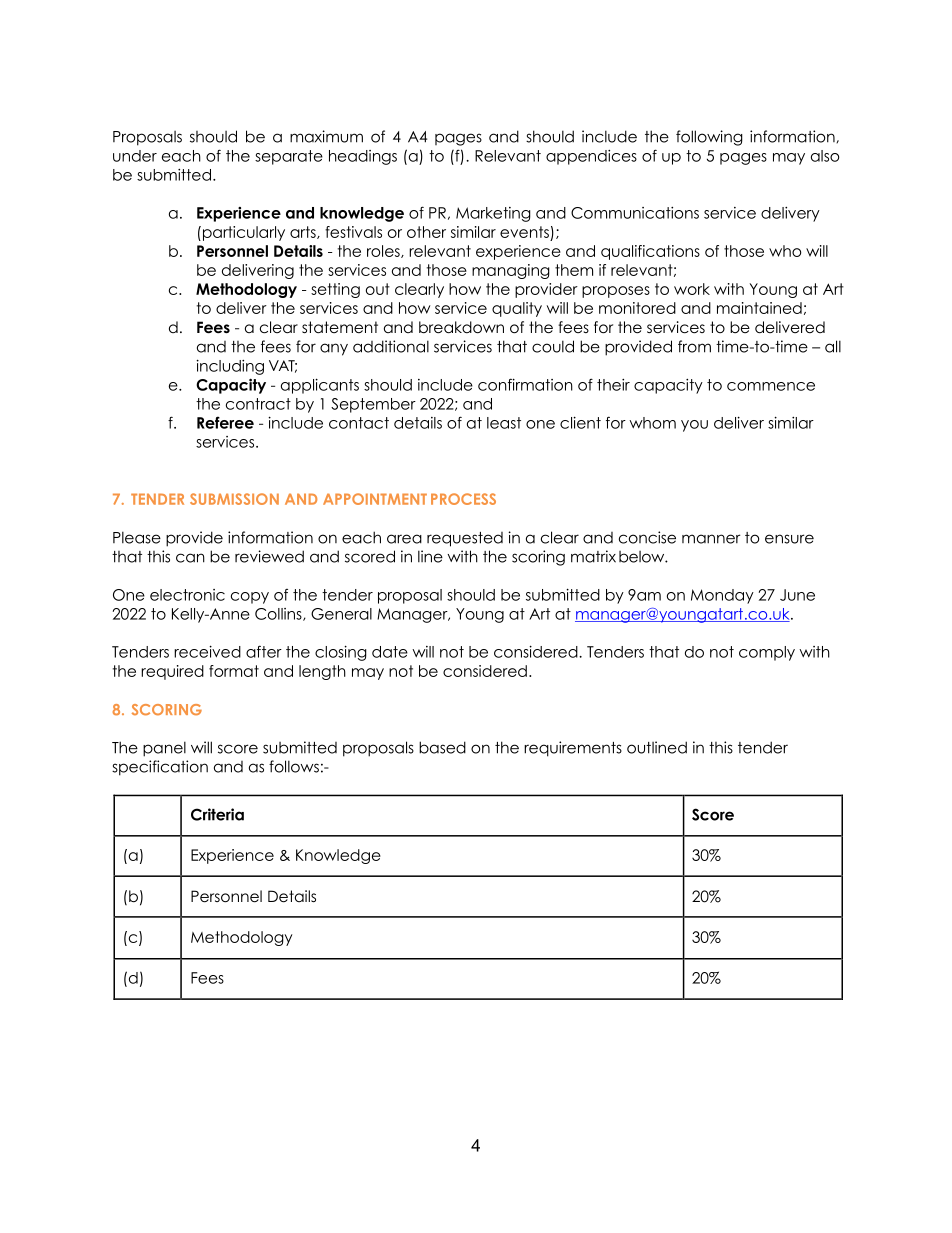 This page has width=952, height=1233. What do you see at coordinates (517, 309) in the page?
I see `quality` at bounding box center [517, 309].
